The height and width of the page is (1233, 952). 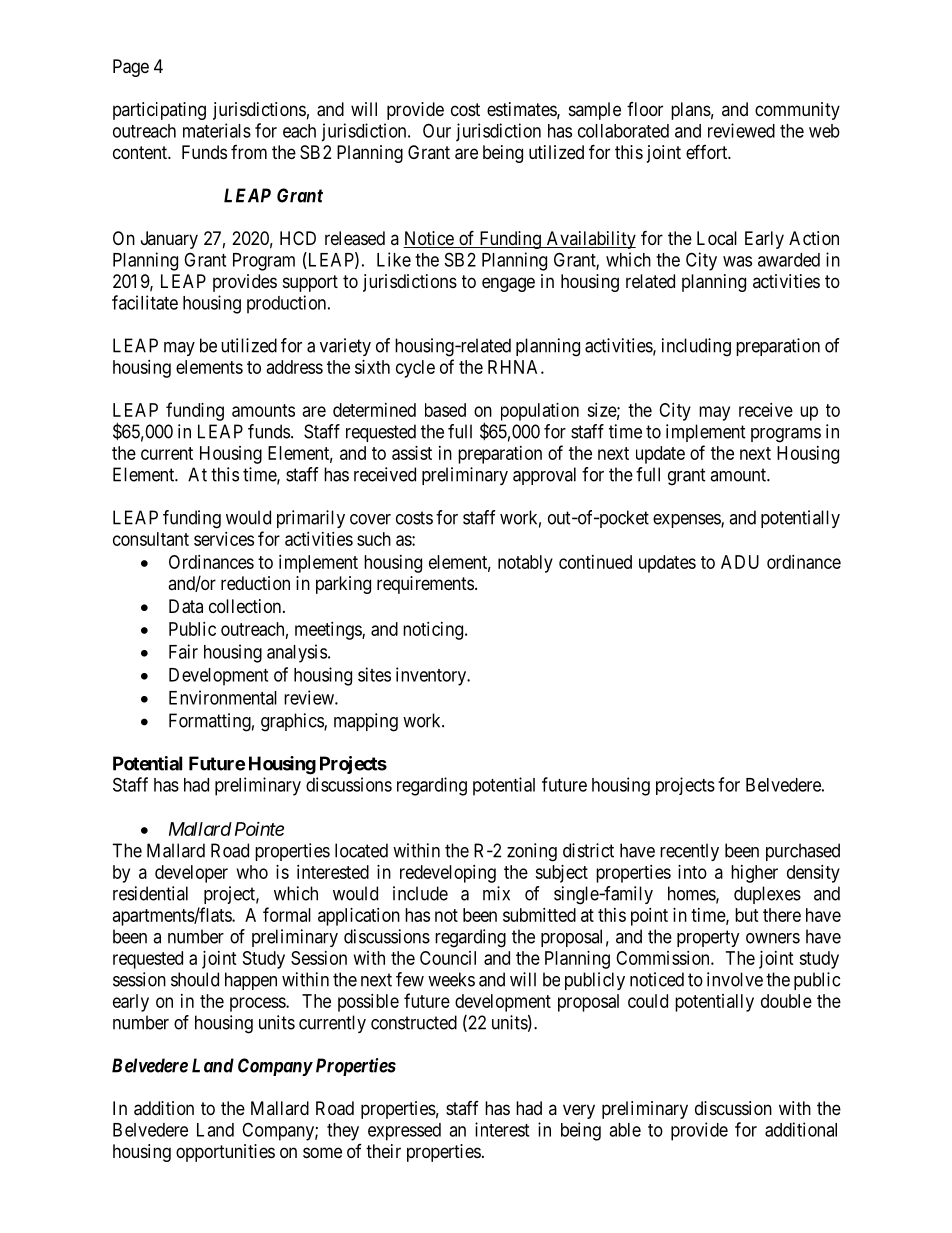 What do you see at coordinates (625, 1130) in the page?
I see `able` at bounding box center [625, 1130].
